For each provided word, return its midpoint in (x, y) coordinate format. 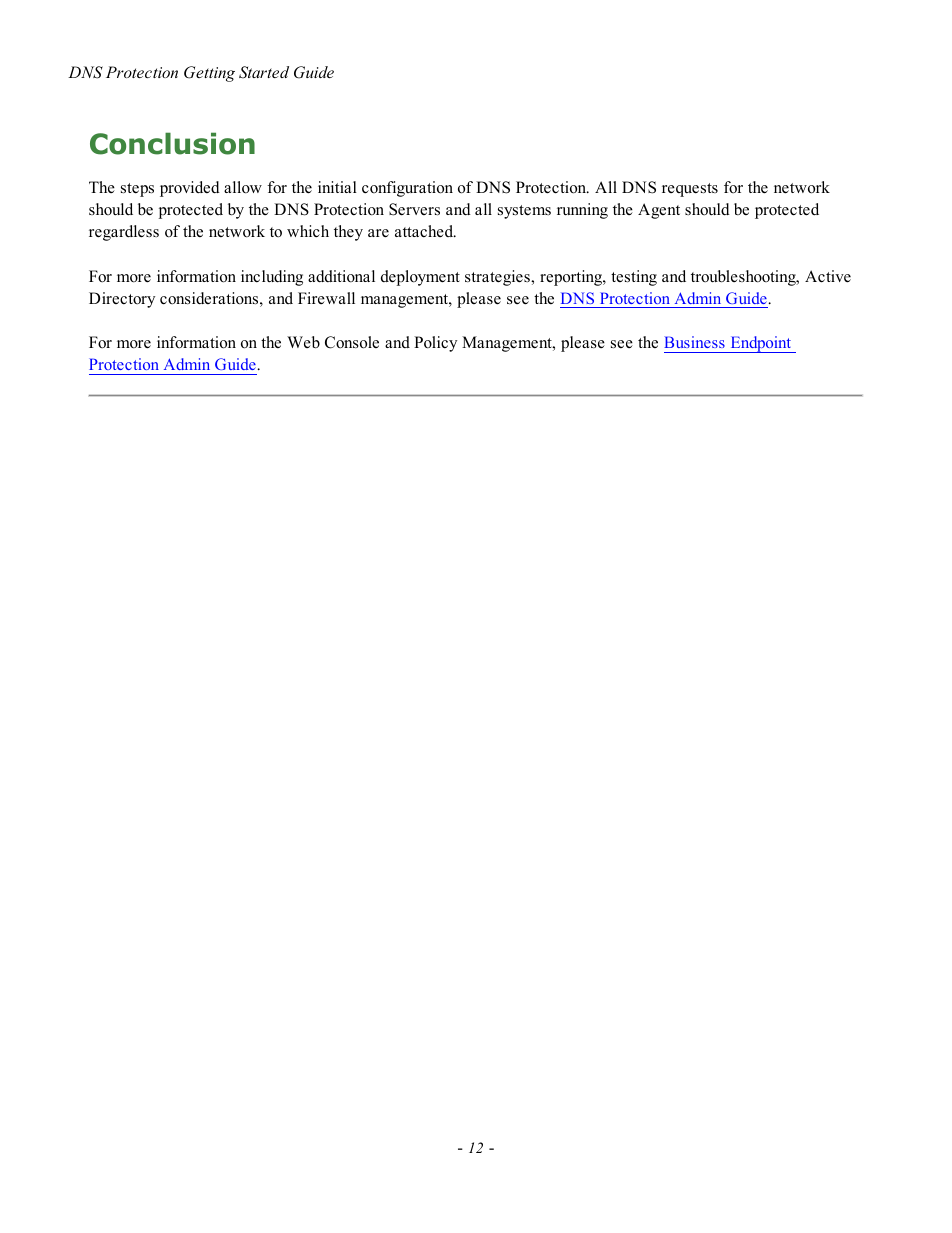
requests (690, 190)
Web (303, 342)
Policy (435, 344)
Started (264, 72)
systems (524, 212)
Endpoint (761, 344)
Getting (209, 74)
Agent (659, 211)
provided (190, 189)
